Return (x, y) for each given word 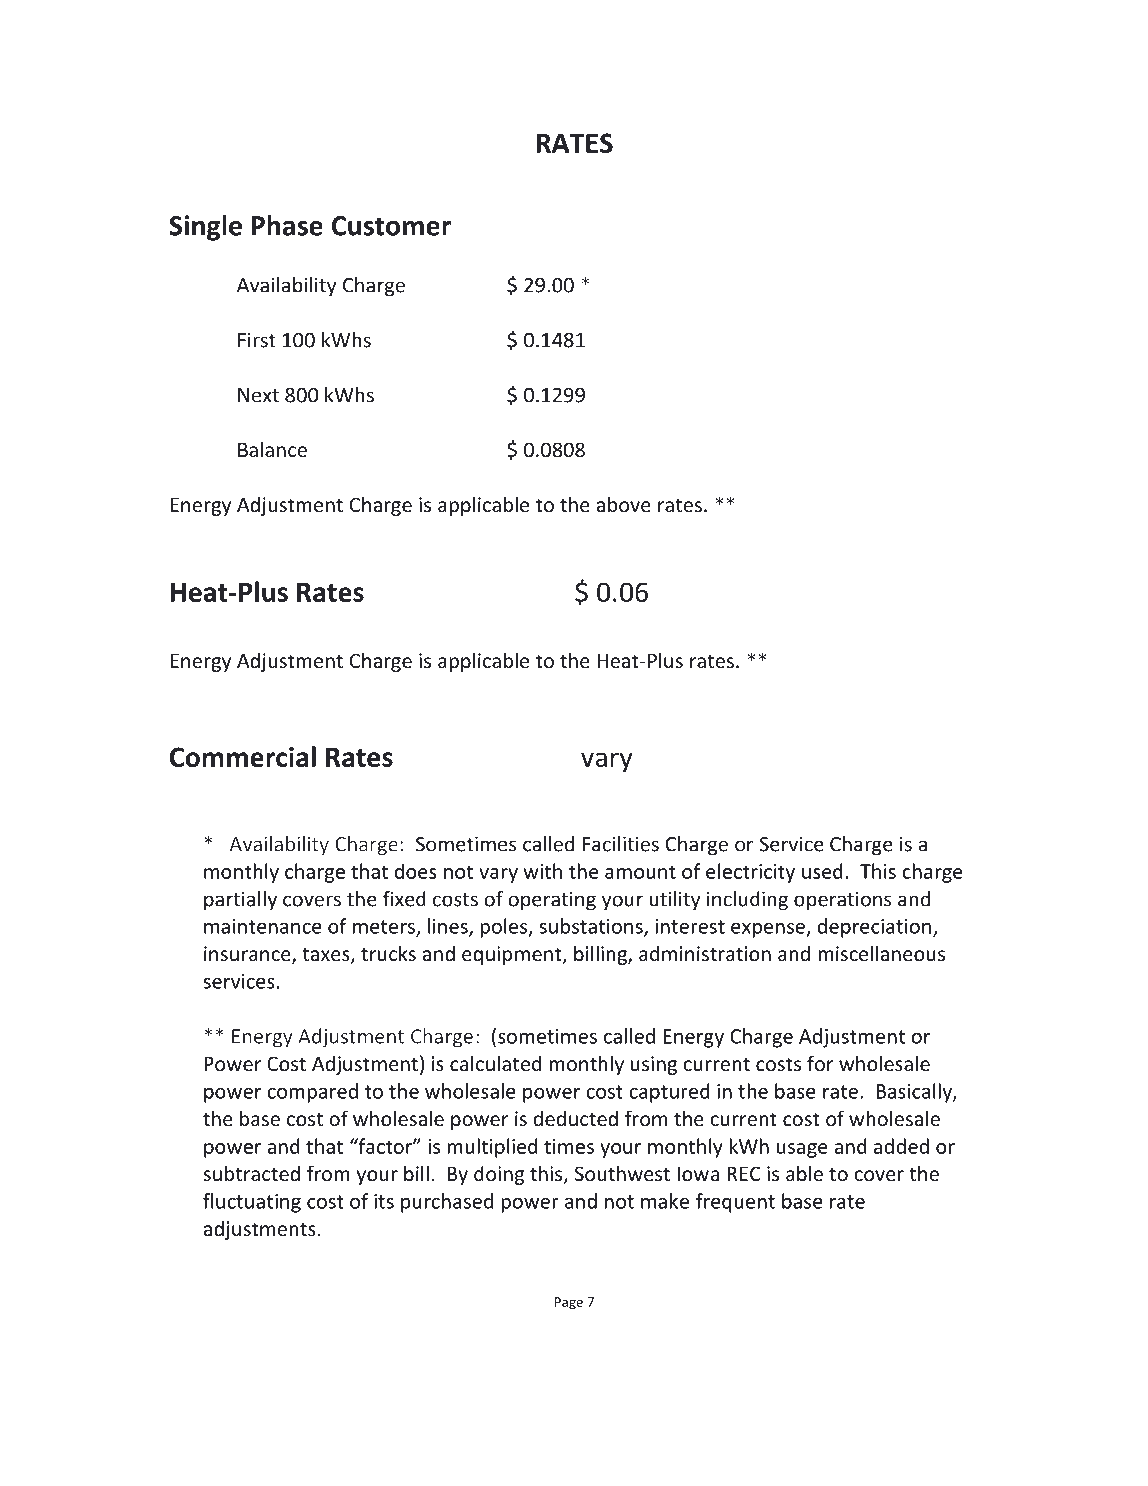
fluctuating (252, 1203)
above (624, 504)
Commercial (243, 756)
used (822, 871)
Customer (391, 226)
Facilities (621, 844)
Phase (287, 225)
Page (569, 1303)
